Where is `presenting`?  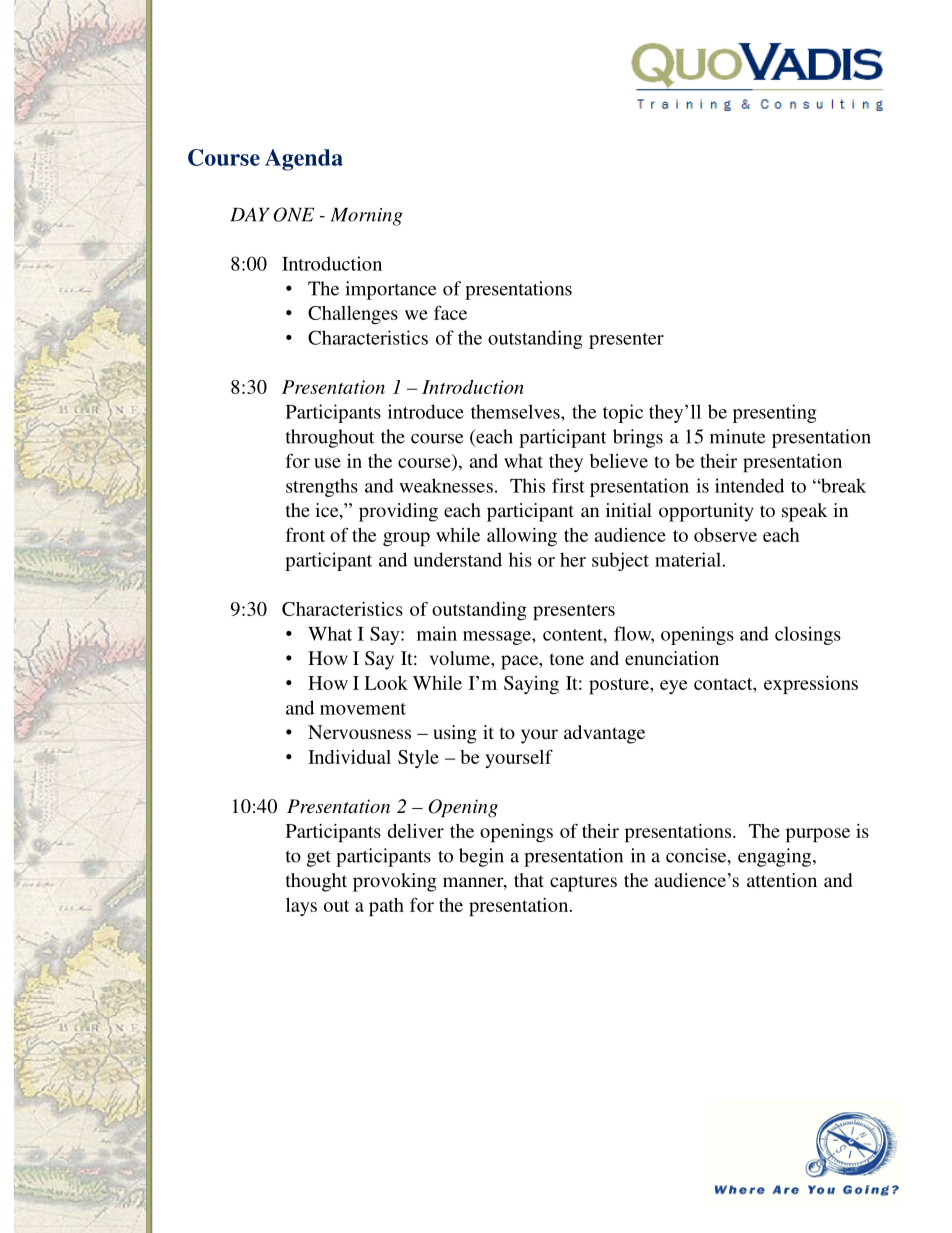
presenting is located at coordinates (775, 413).
